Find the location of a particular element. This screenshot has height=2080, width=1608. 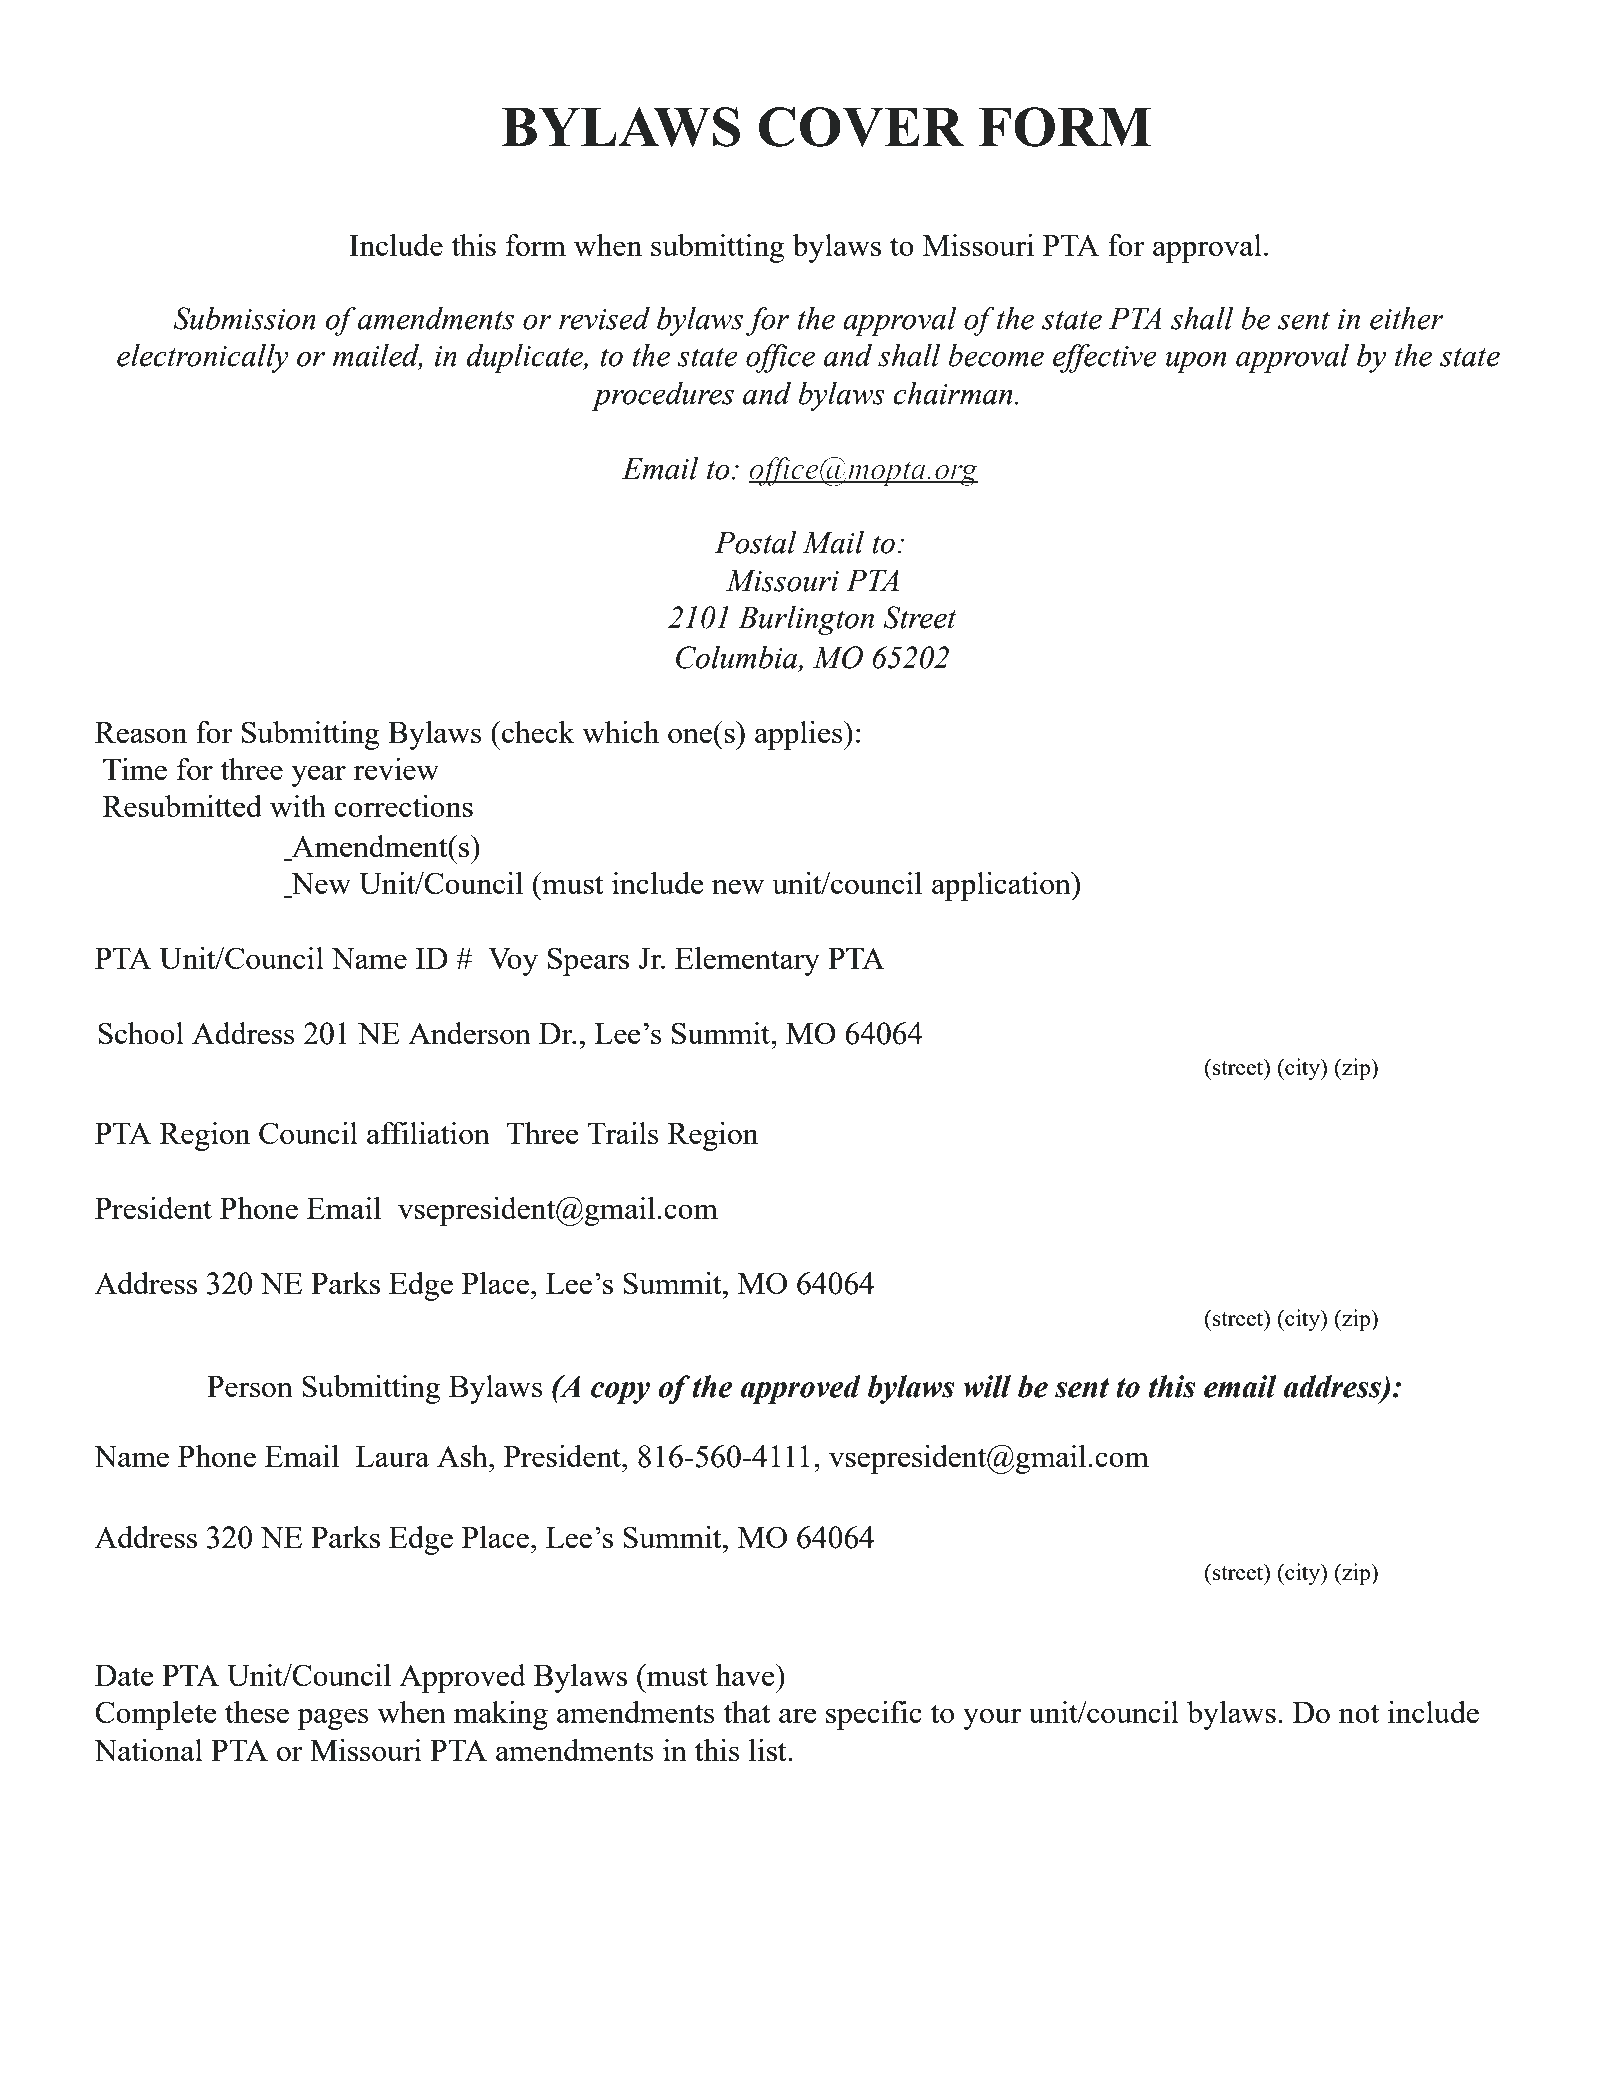

COVER is located at coordinates (861, 127).
